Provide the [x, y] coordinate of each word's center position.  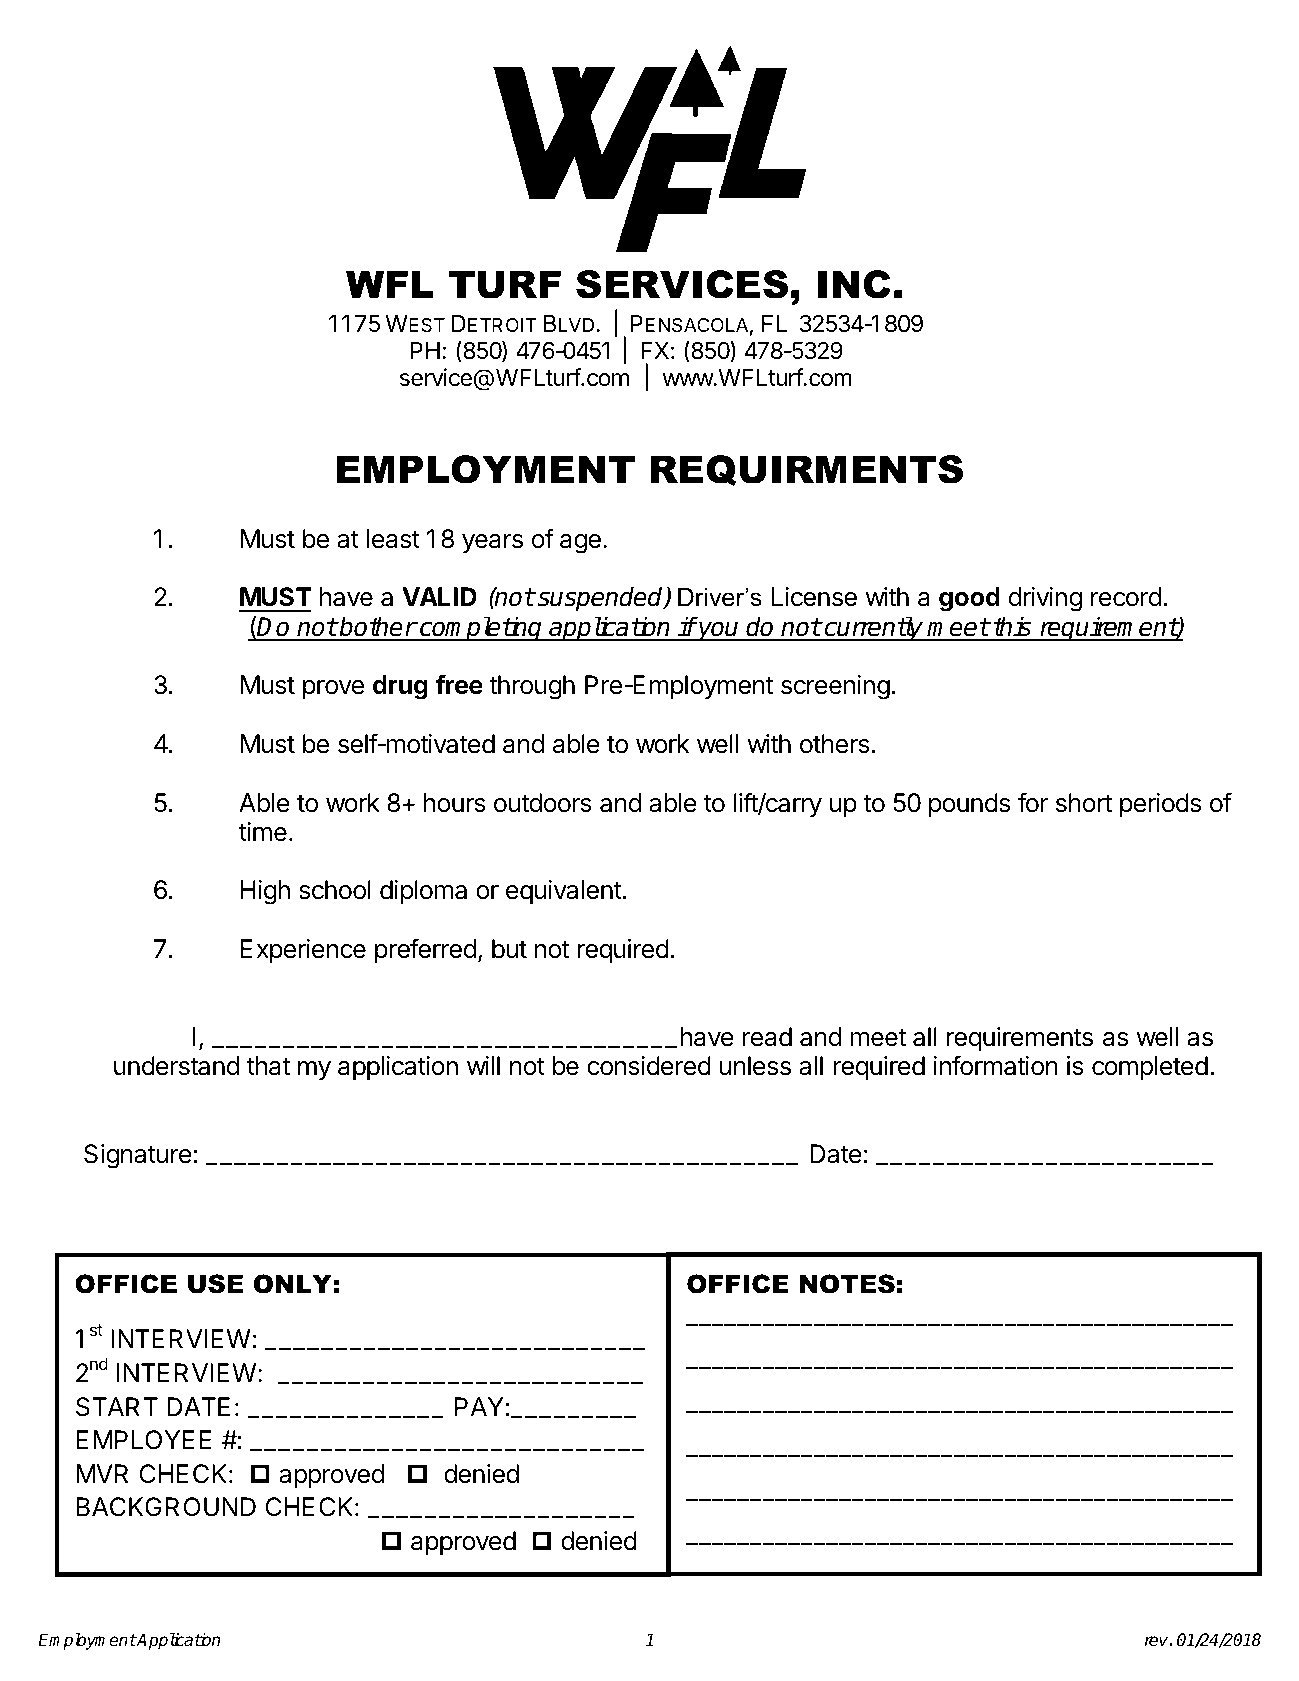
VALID [439, 596]
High [265, 892]
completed [1150, 1068]
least [393, 539]
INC [854, 284]
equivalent [564, 892]
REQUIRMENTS [807, 470]
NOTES [847, 1284]
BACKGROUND [166, 1507]
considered [649, 1066]
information [996, 1065]
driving [1045, 599]
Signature [138, 1156]
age [580, 544]
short [1084, 803]
